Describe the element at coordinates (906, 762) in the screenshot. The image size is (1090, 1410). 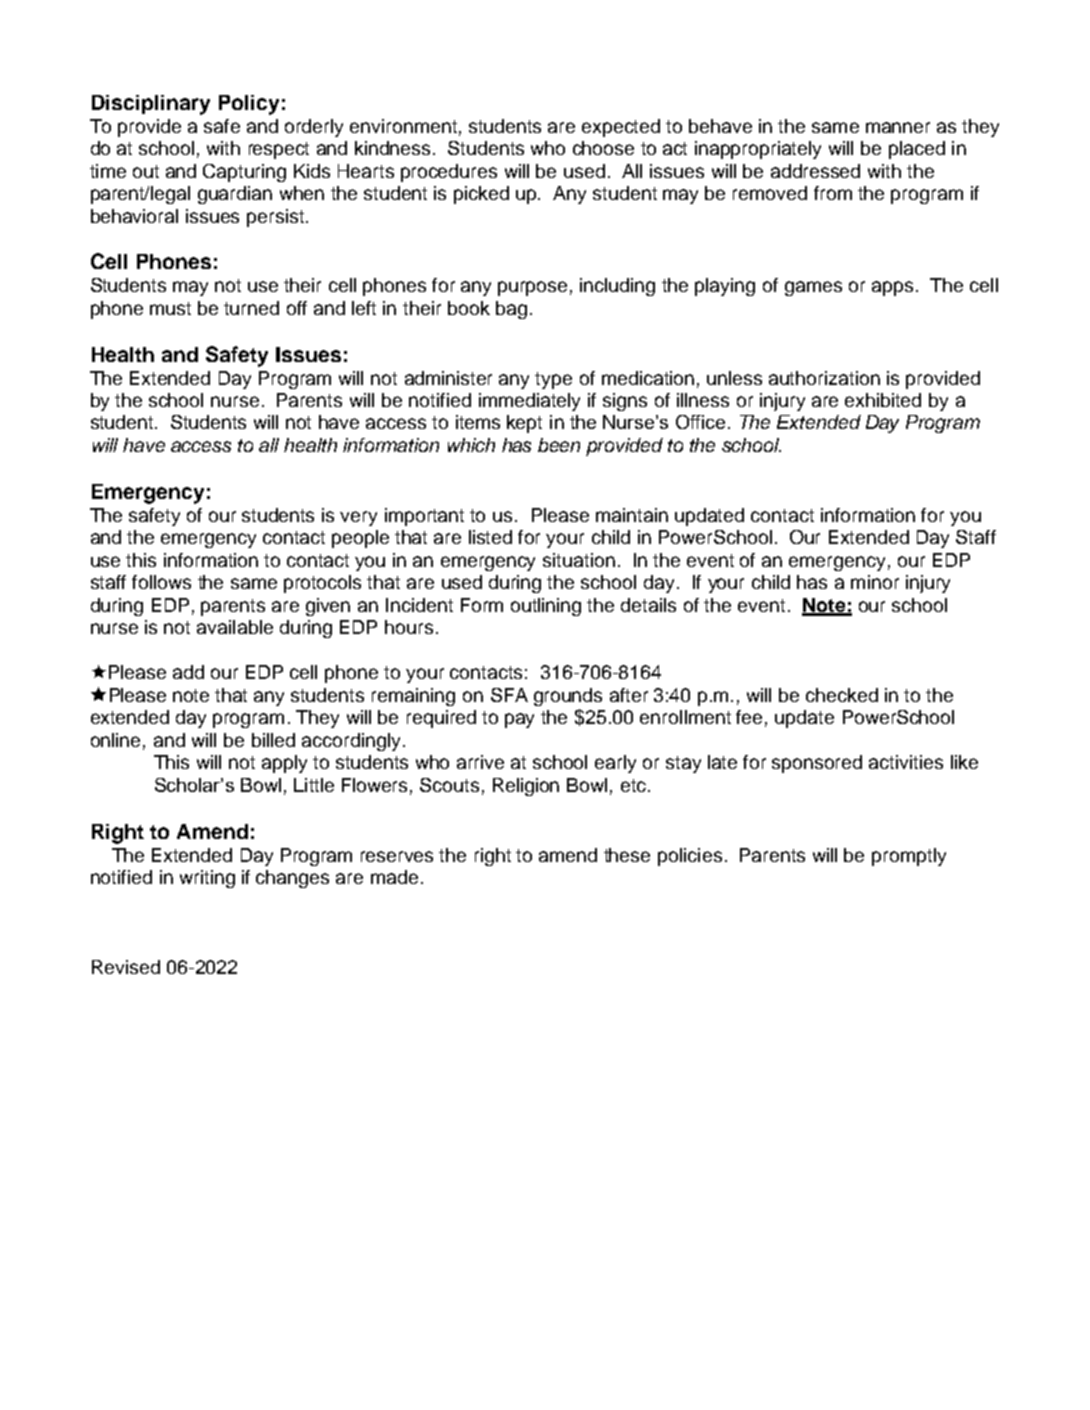
I see `activities` at that location.
